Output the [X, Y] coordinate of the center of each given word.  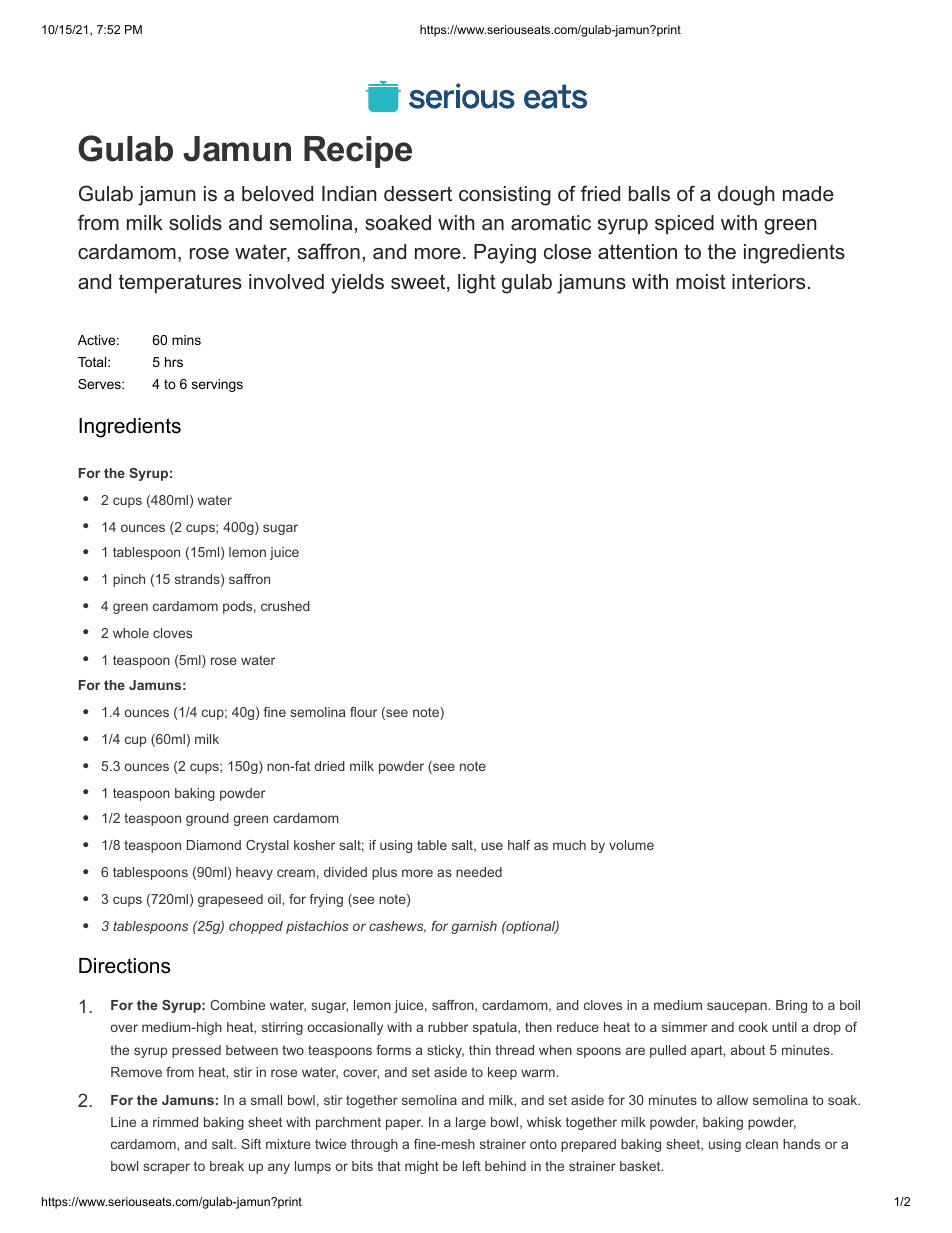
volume [631, 845]
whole [131, 633]
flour [363, 712]
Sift [251, 1144]
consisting [505, 196]
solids [195, 223]
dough [746, 196]
